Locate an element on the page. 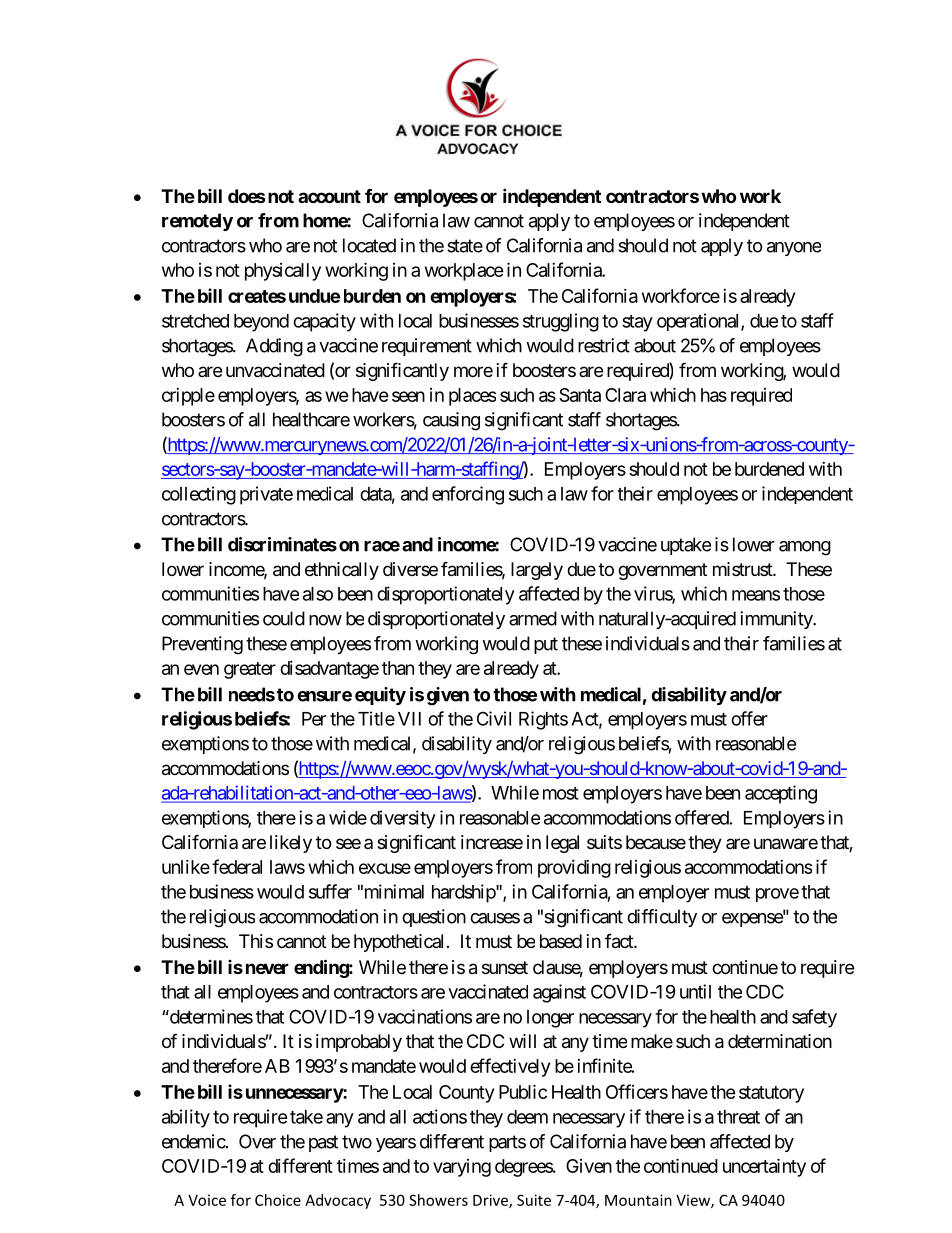  collecting is located at coordinates (199, 495).
